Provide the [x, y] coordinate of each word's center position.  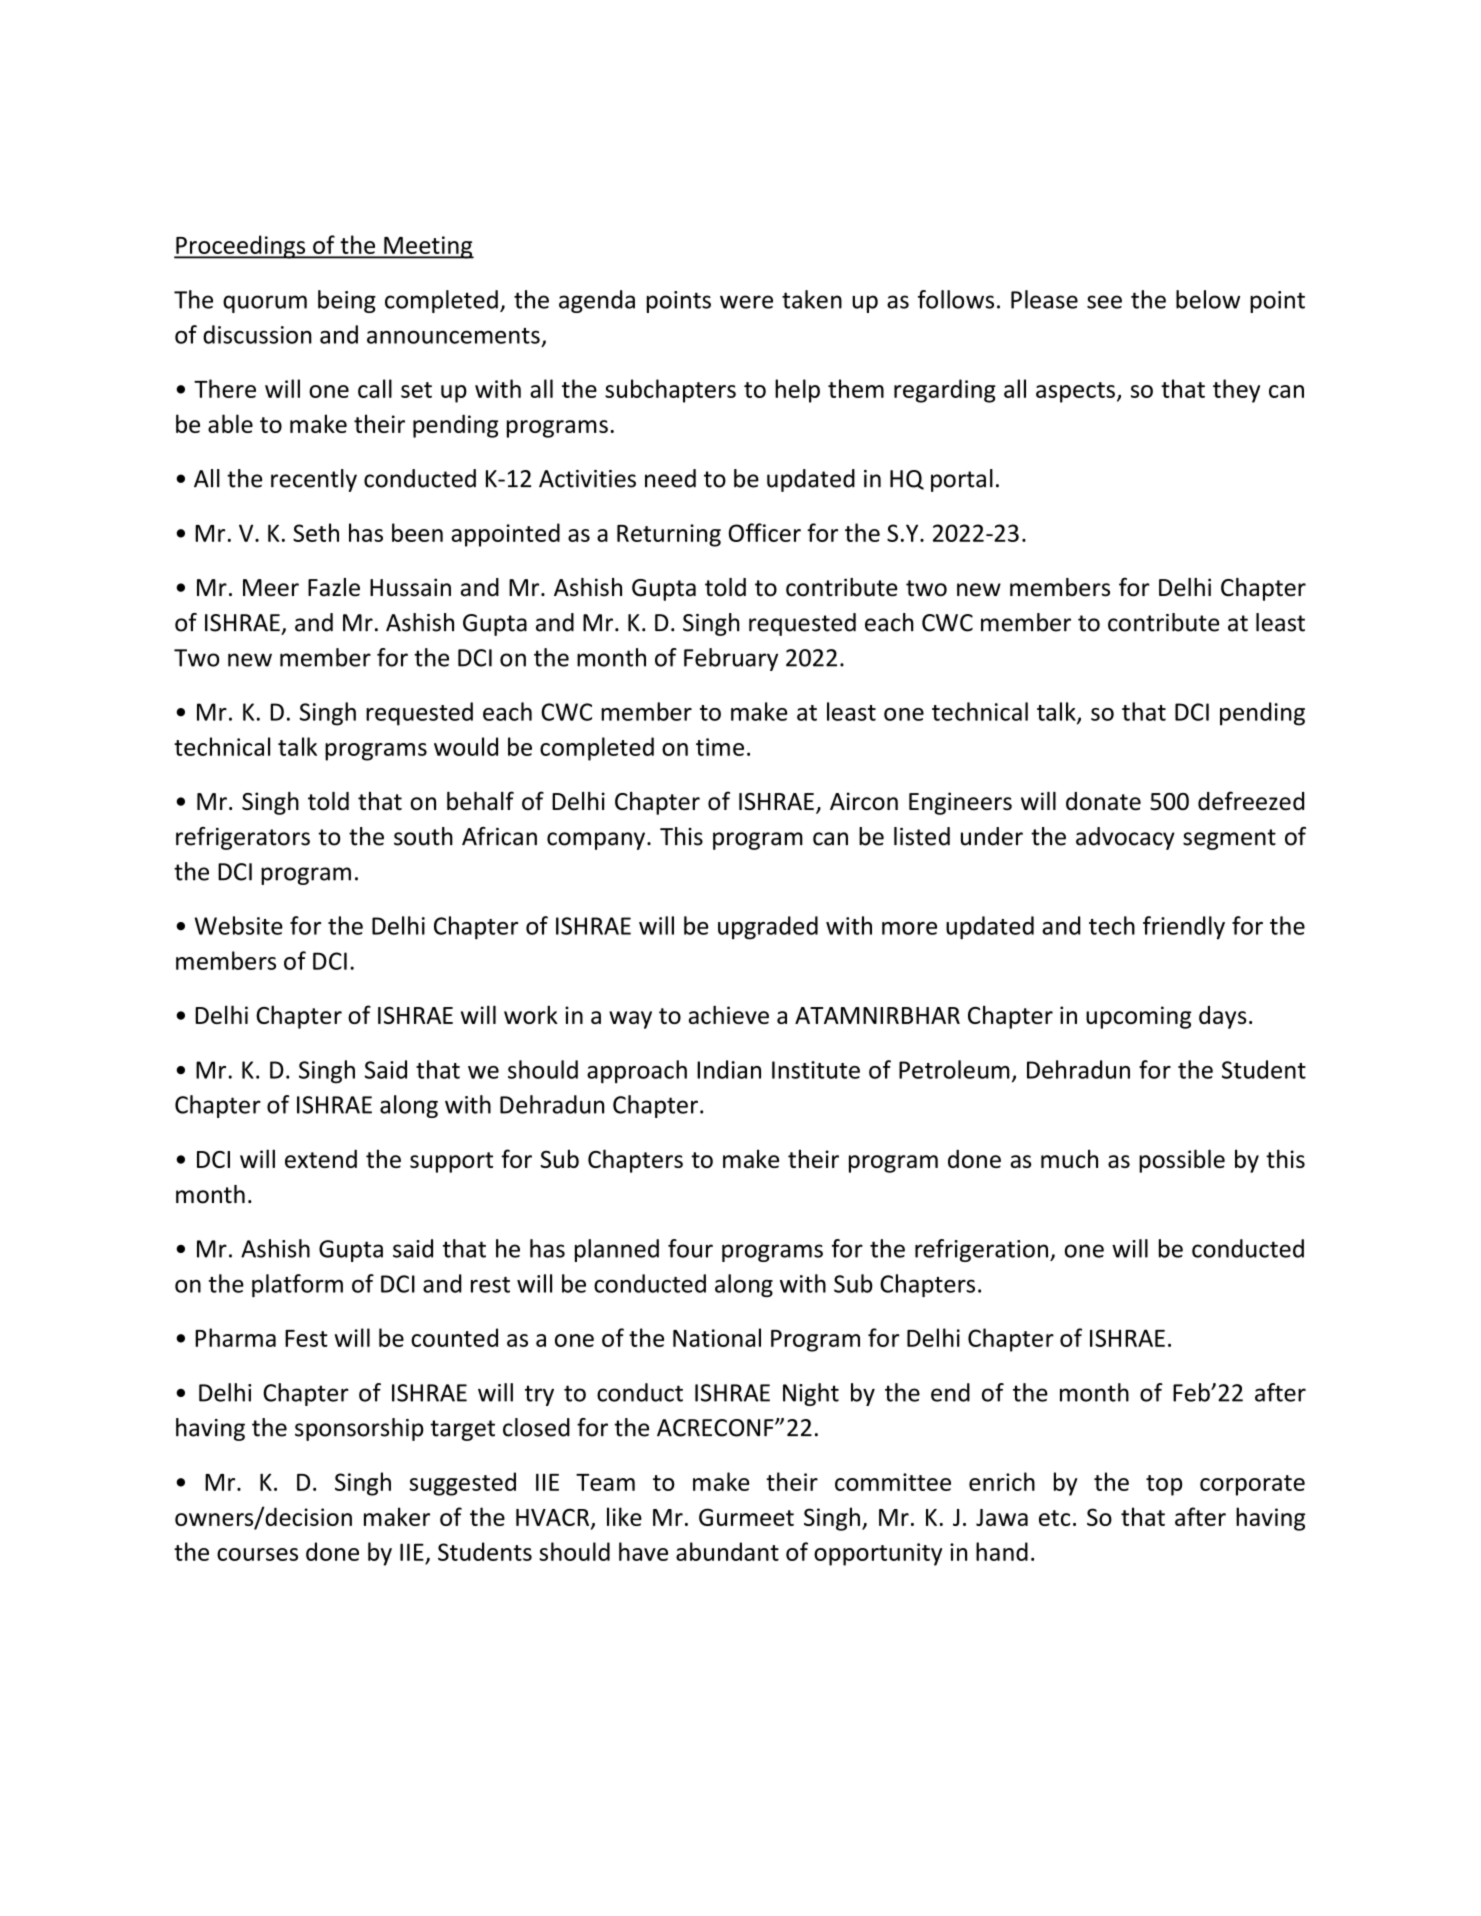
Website [239, 925]
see [1104, 302]
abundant [727, 1551]
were [746, 302]
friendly [1184, 928]
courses [257, 1554]
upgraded [768, 928]
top [1164, 1485]
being [347, 301]
